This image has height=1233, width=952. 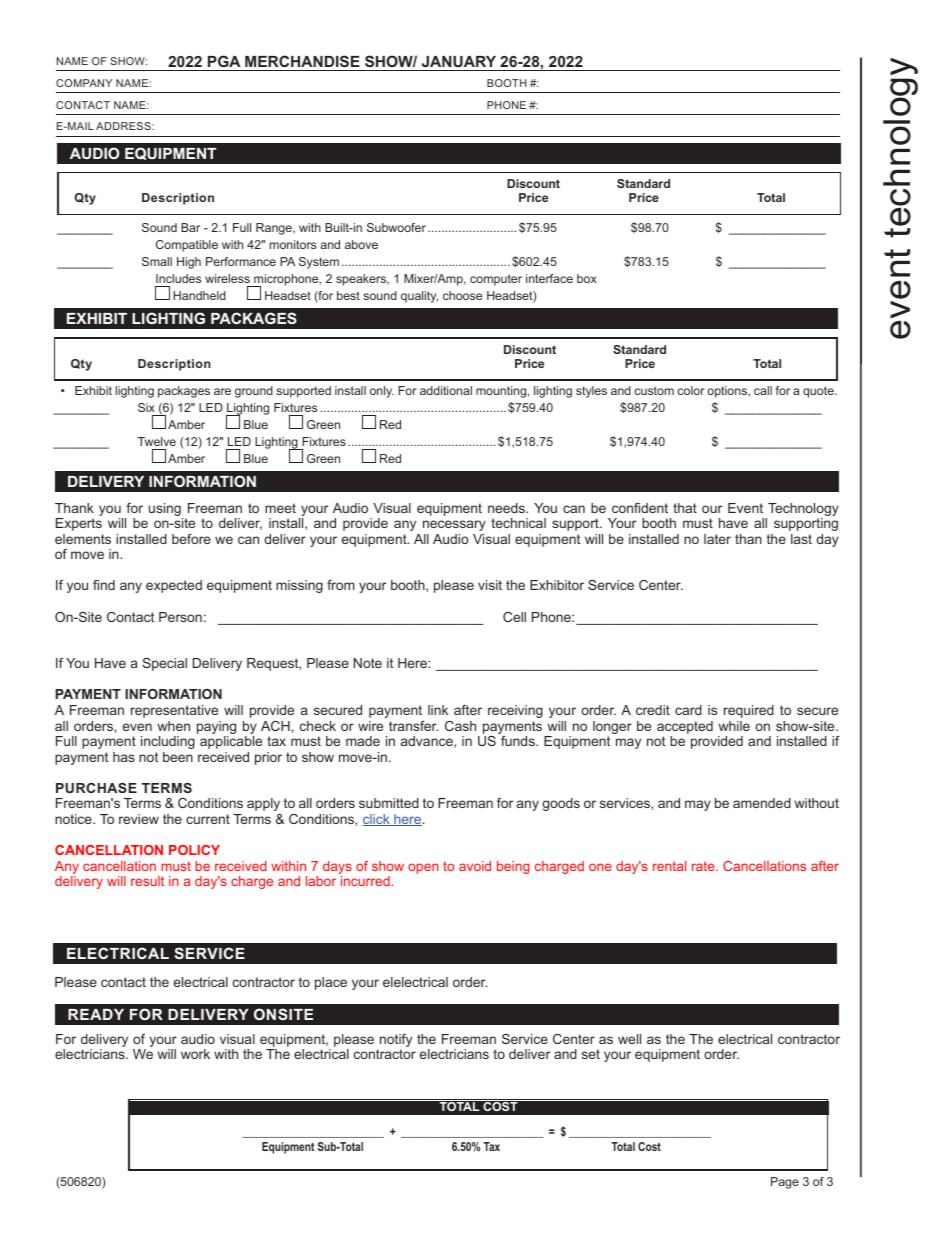 What do you see at coordinates (587, 278) in the image?
I see `box` at bounding box center [587, 278].
